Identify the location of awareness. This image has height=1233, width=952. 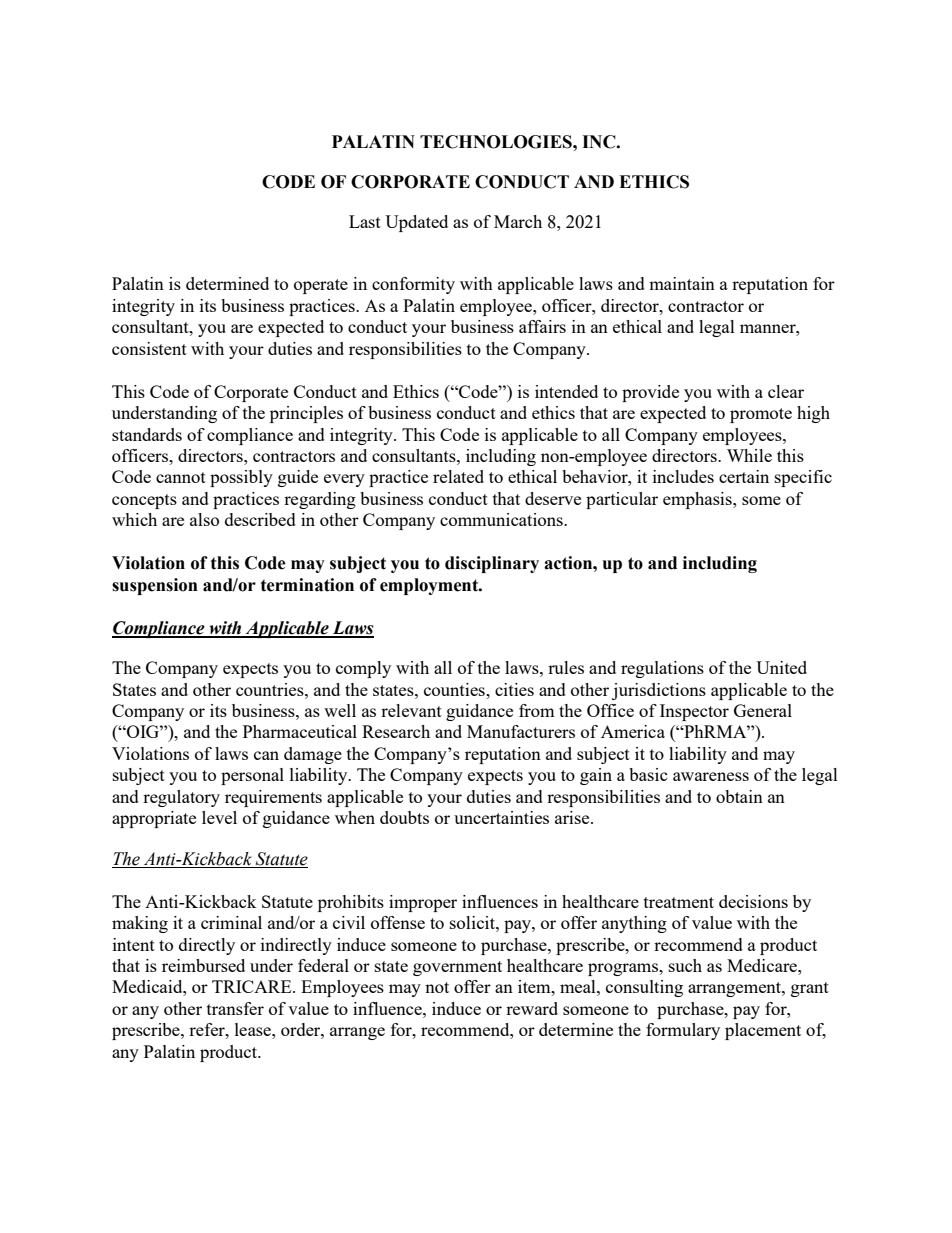
(711, 776).
